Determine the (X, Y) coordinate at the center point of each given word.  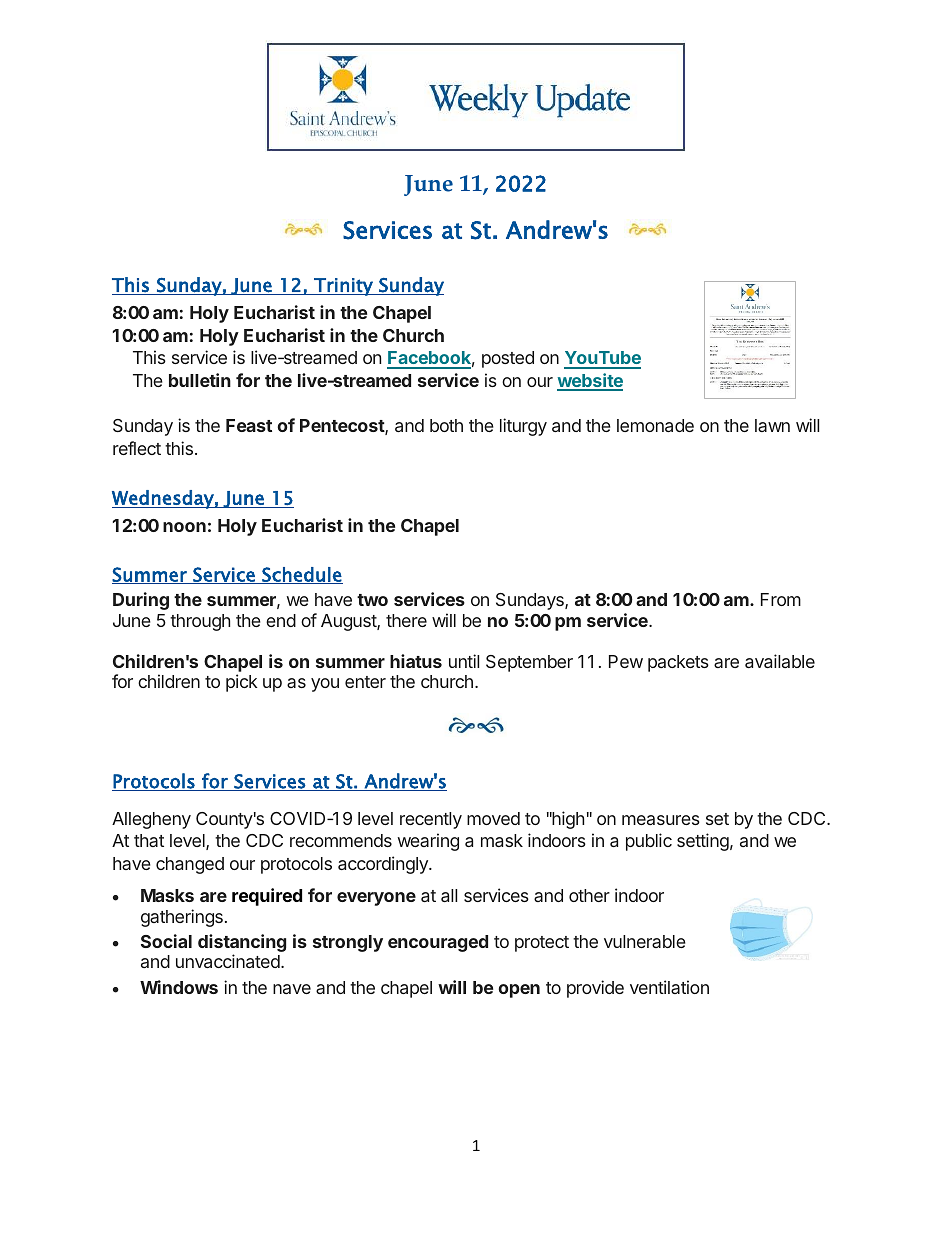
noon (184, 527)
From (781, 599)
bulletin (200, 380)
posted (508, 359)
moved (493, 818)
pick (242, 683)
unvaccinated (228, 961)
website (590, 381)
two (372, 600)
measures (661, 820)
